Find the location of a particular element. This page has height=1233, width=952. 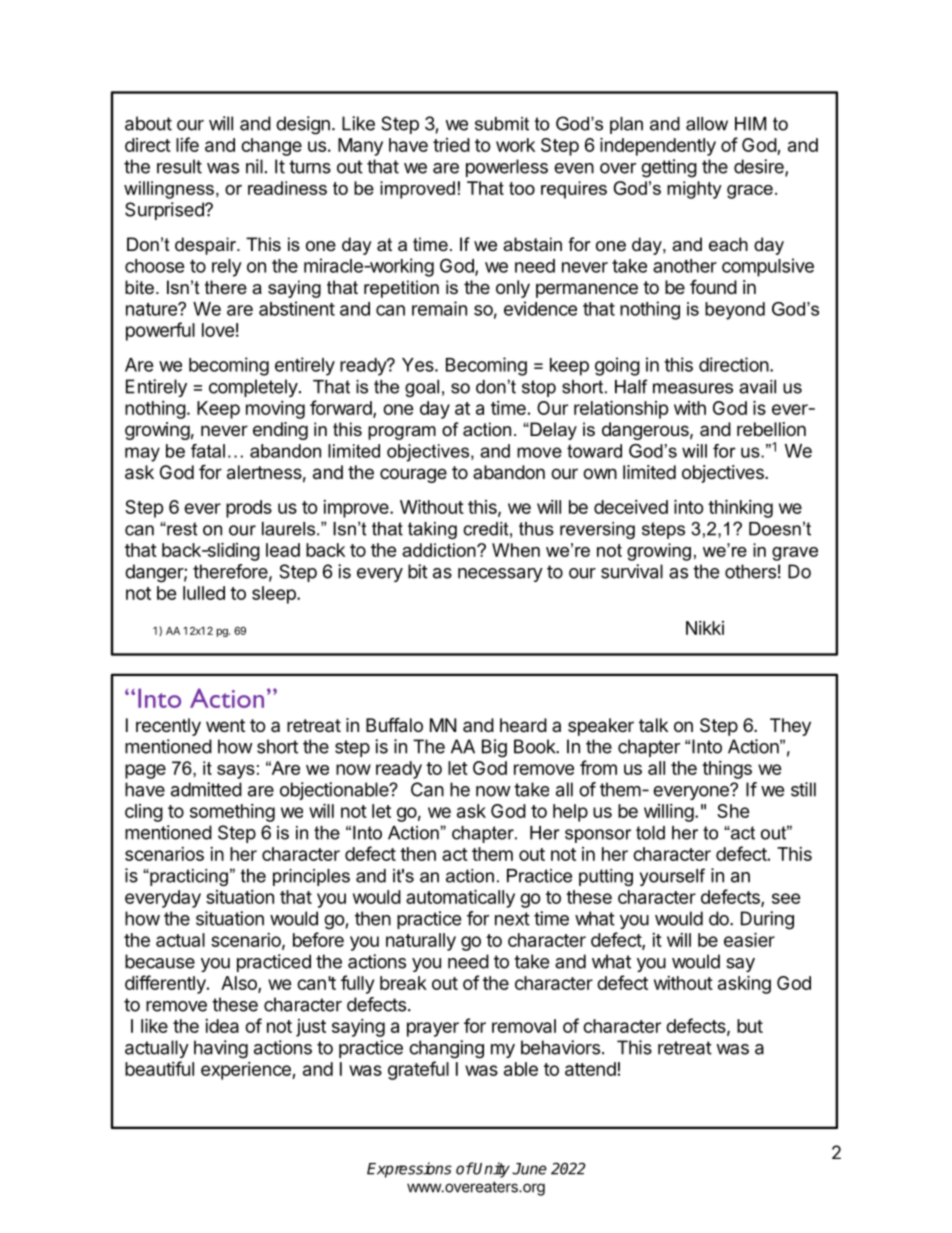

experience is located at coordinates (247, 1071).
